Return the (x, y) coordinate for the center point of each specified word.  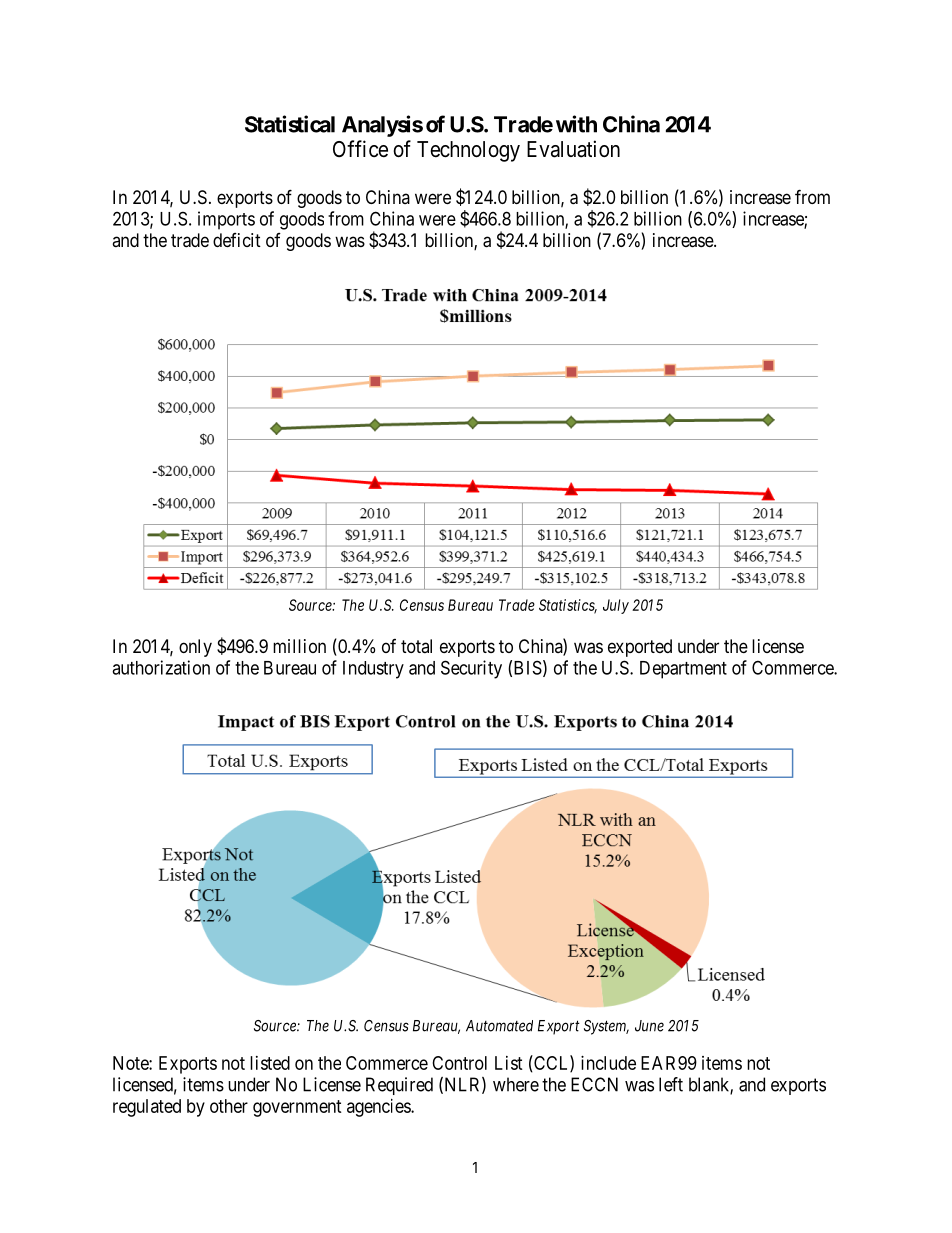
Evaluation (573, 149)
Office (360, 149)
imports (226, 220)
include (608, 1063)
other (229, 1106)
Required (399, 1086)
